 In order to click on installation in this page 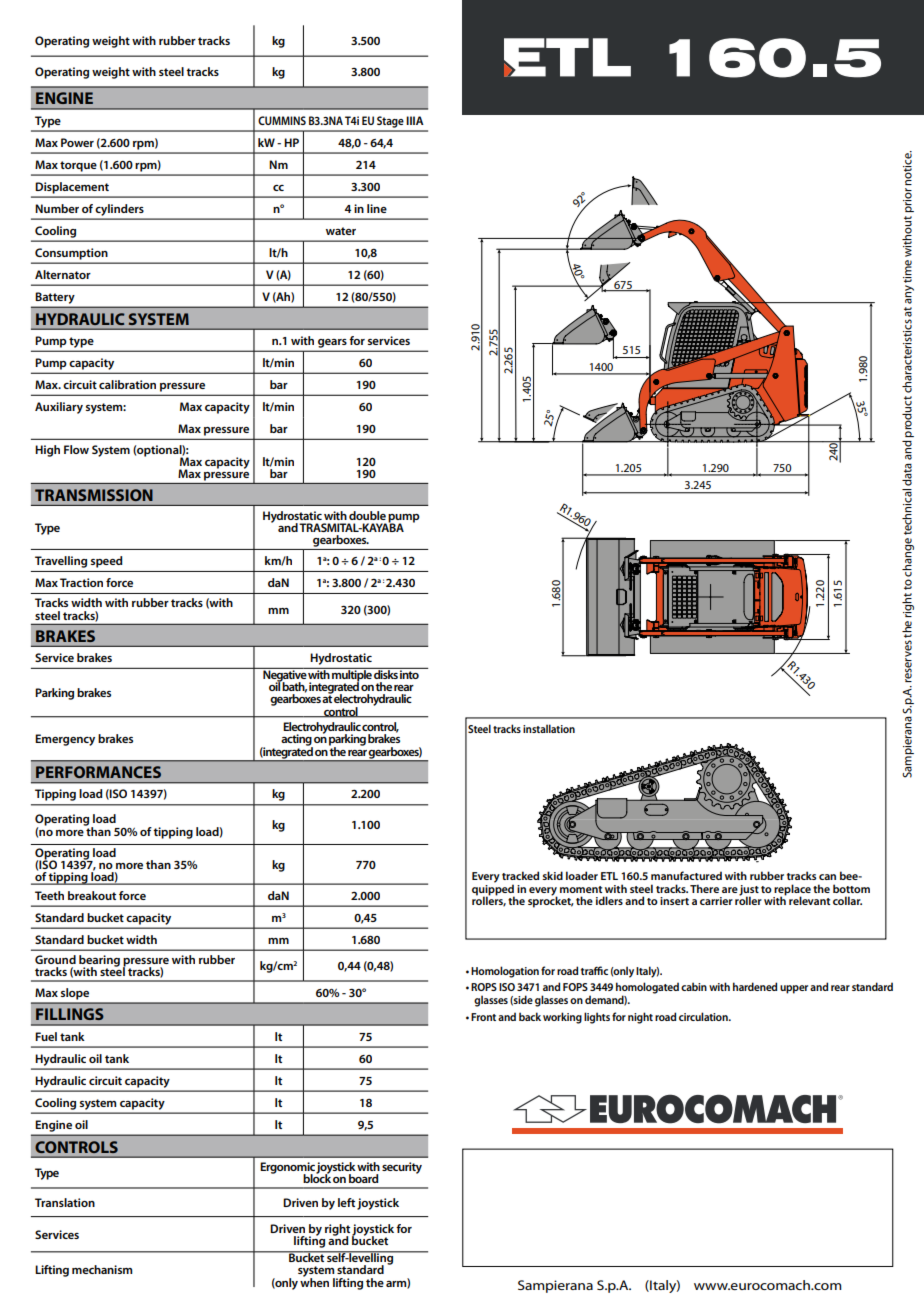, I will do `click(549, 728)`.
